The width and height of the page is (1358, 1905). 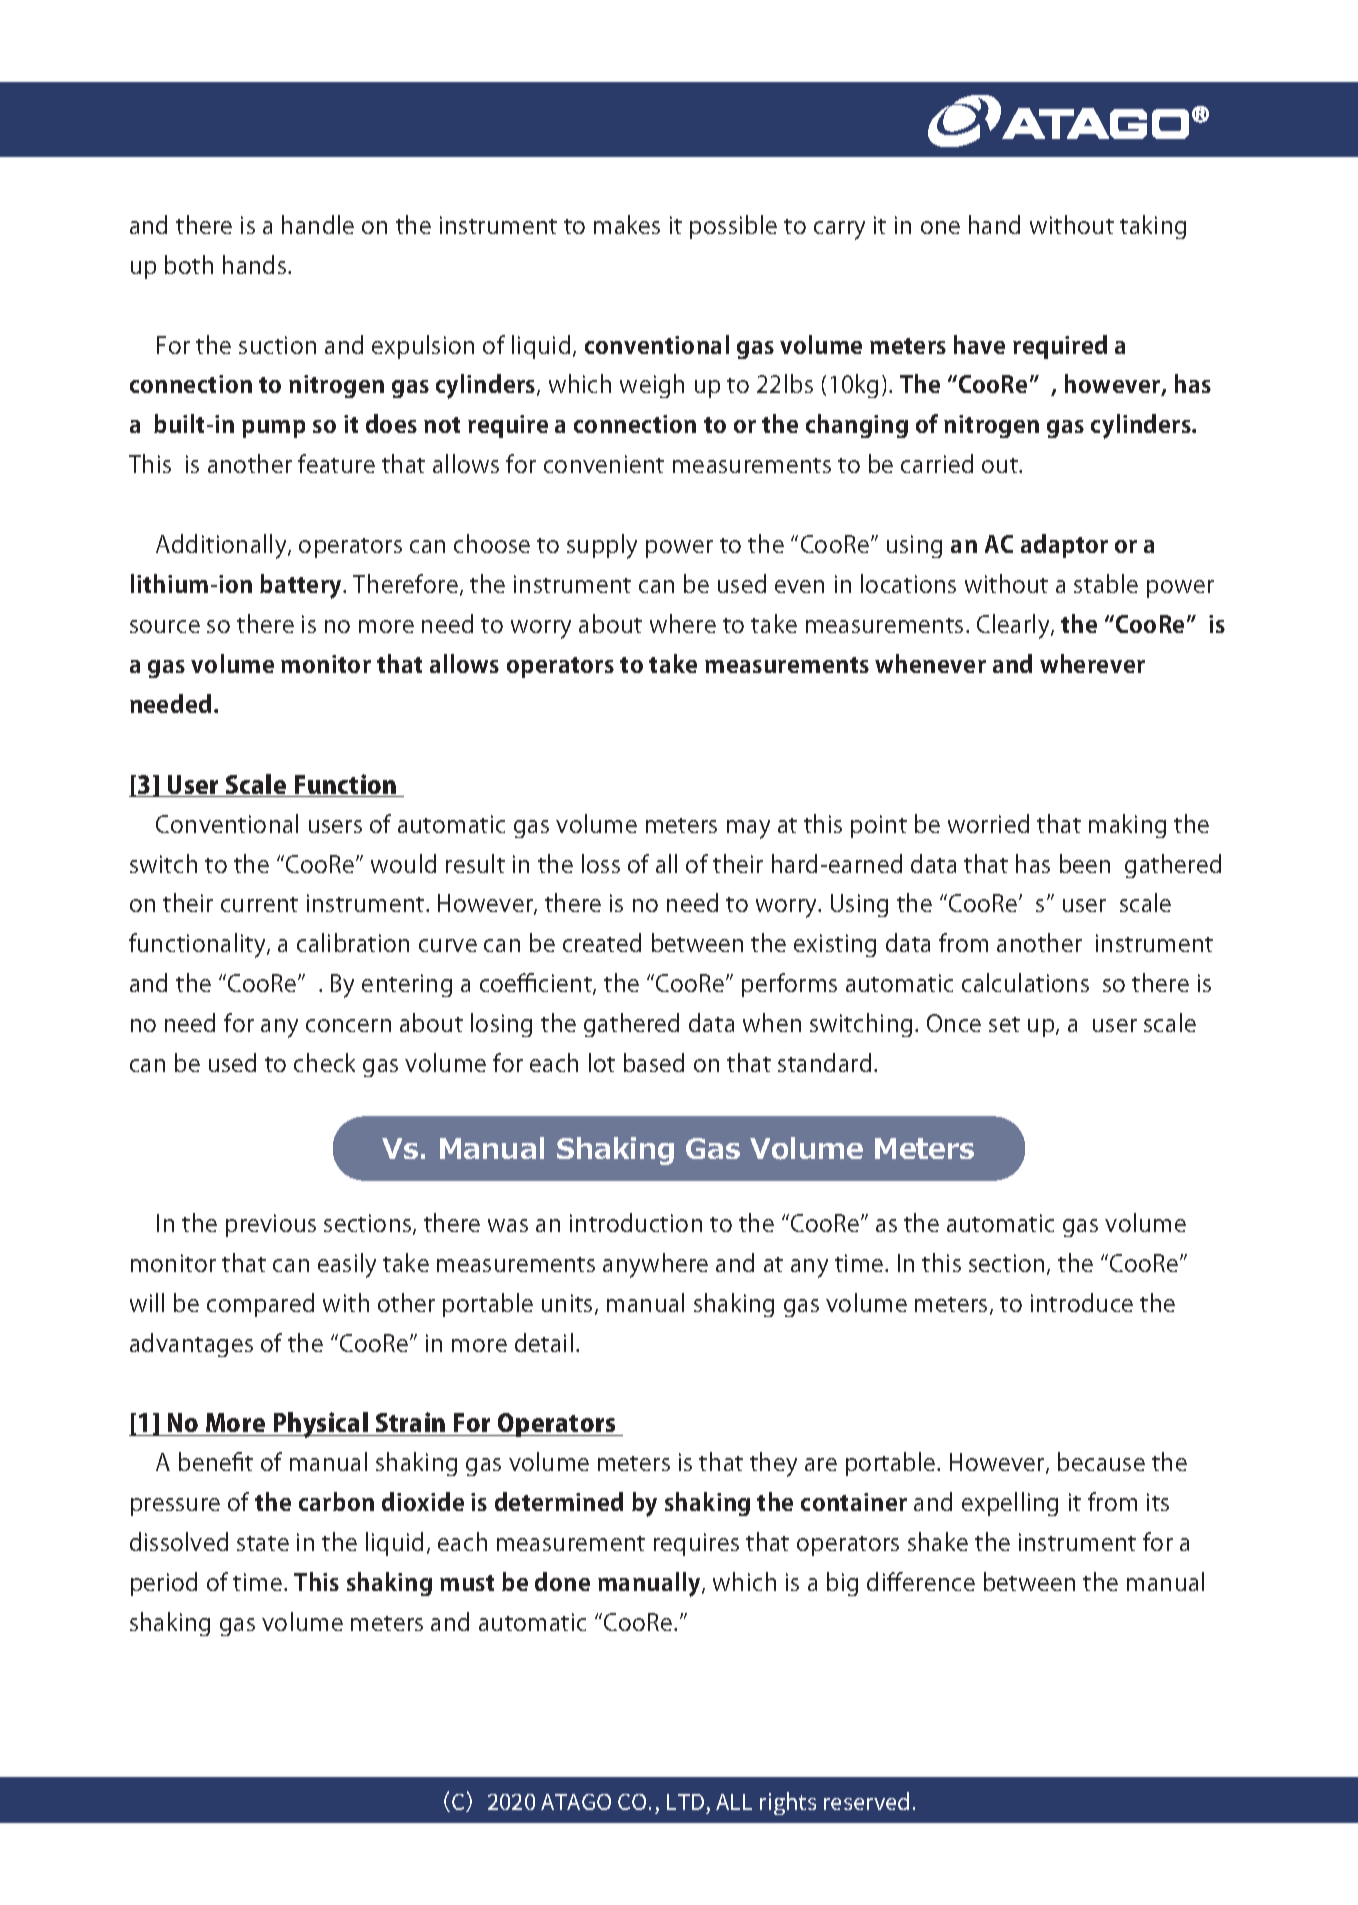 What do you see at coordinates (259, 904) in the page?
I see `current` at bounding box center [259, 904].
